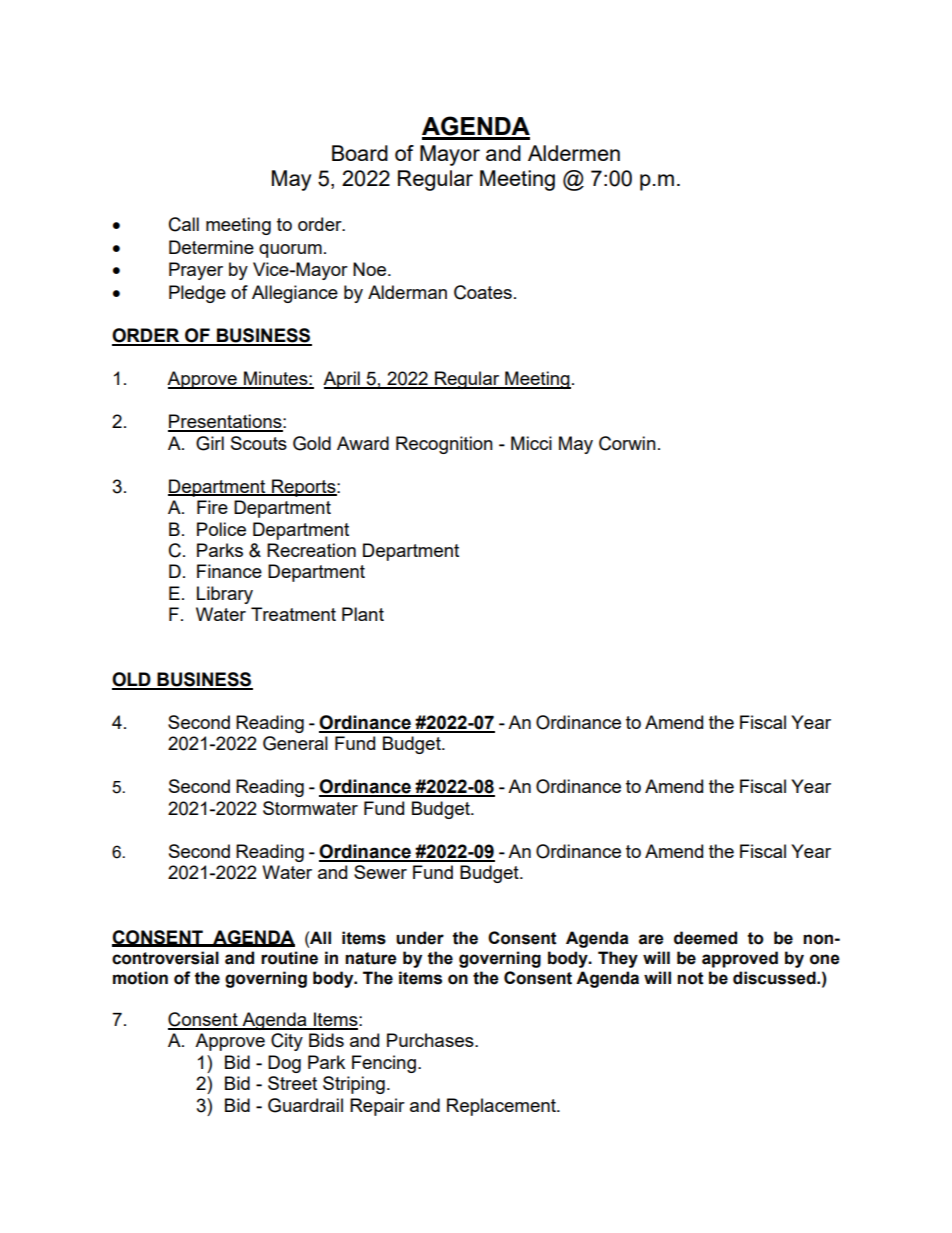 Image resolution: width=952 pixels, height=1233 pixels. I want to click on General, so click(295, 743).
